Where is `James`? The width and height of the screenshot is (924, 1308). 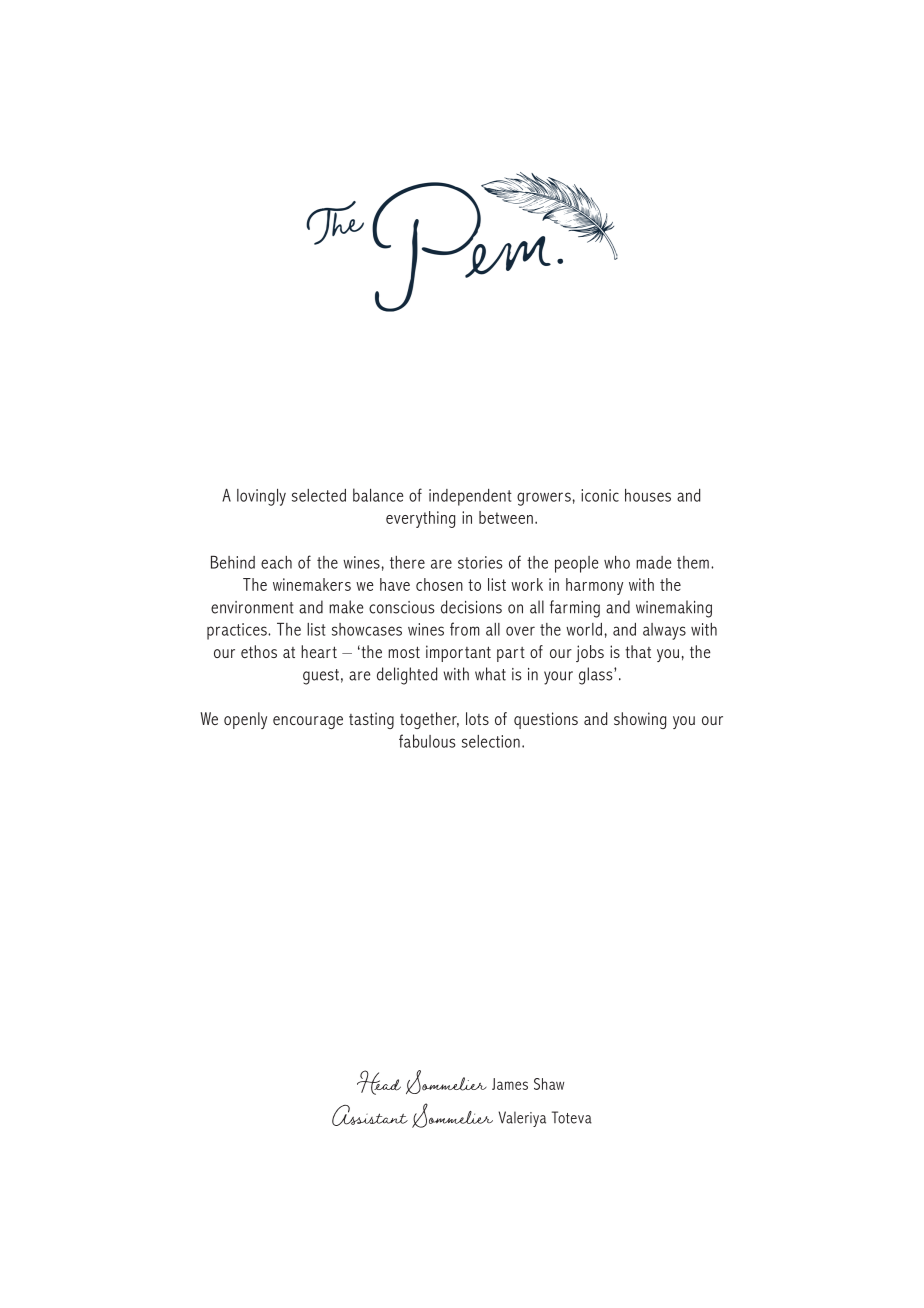
James is located at coordinates (510, 1084).
